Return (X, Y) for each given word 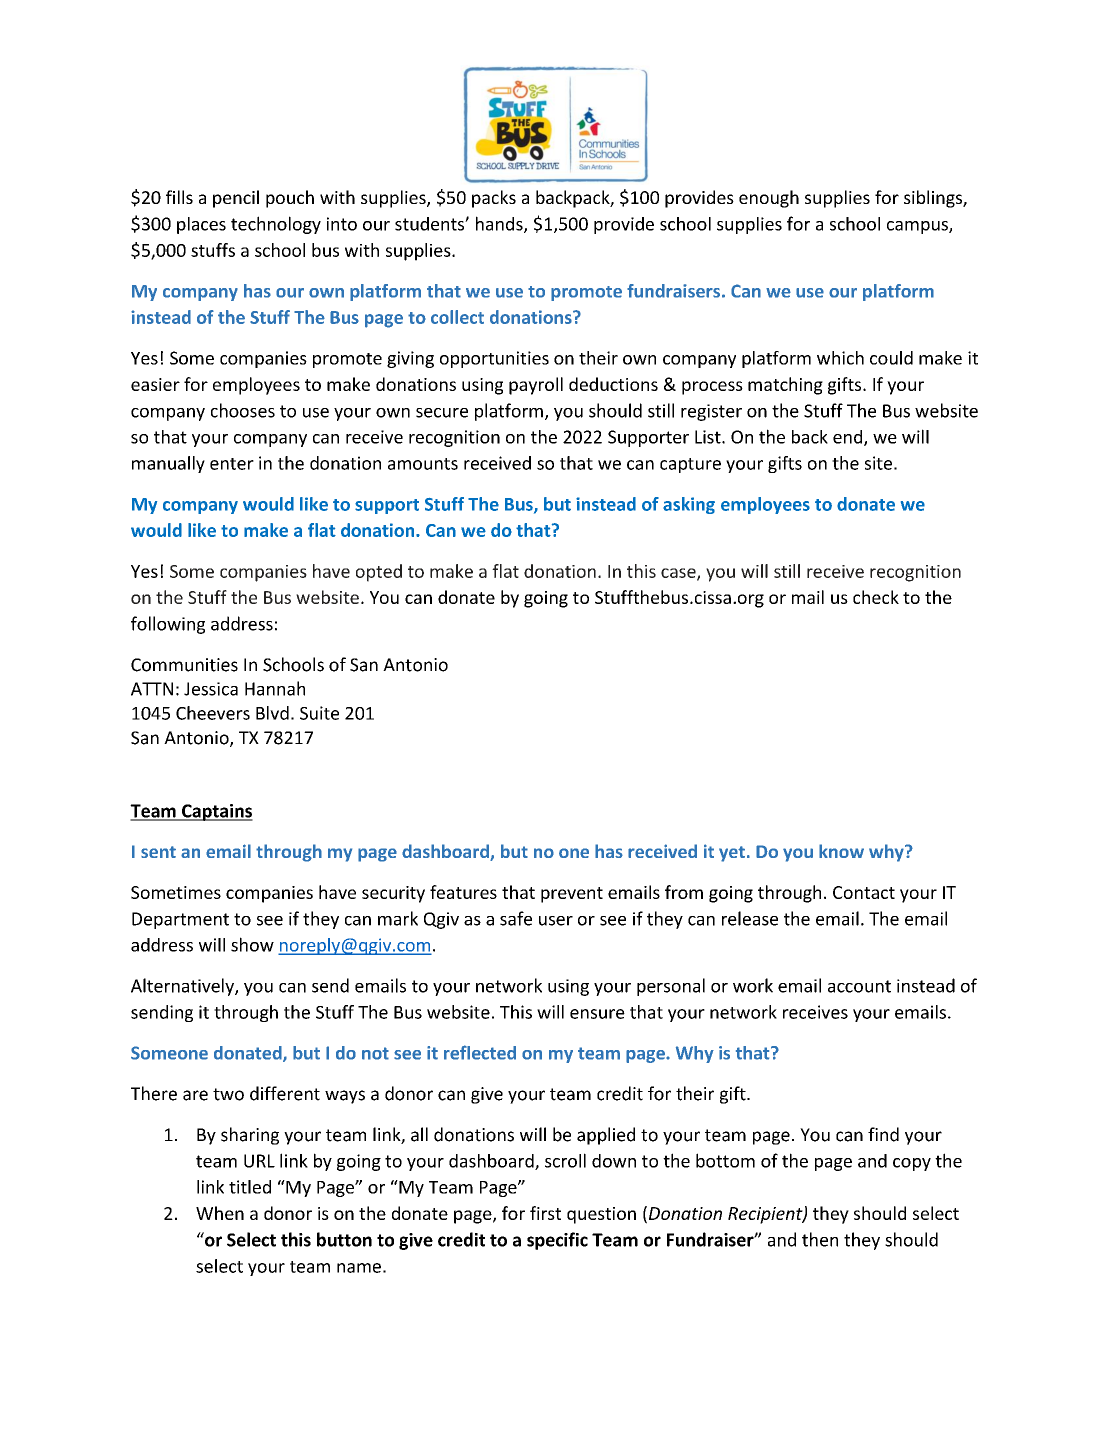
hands (500, 224)
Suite (319, 713)
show (252, 944)
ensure (597, 1014)
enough (769, 199)
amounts (423, 464)
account (859, 986)
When (220, 1213)
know (841, 851)
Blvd (272, 713)
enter (232, 464)
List (709, 437)
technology (276, 225)
